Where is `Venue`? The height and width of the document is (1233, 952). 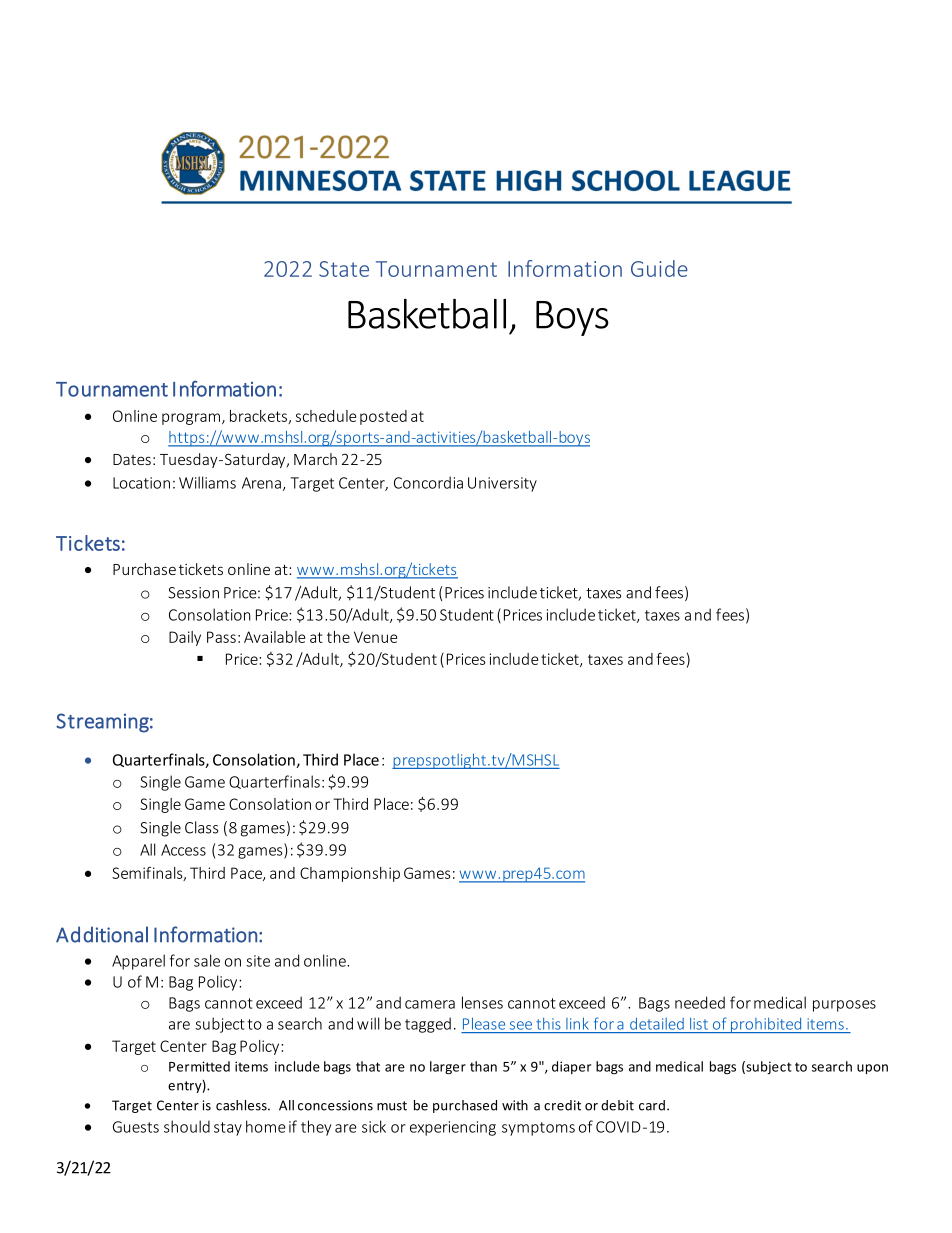
Venue is located at coordinates (375, 637).
